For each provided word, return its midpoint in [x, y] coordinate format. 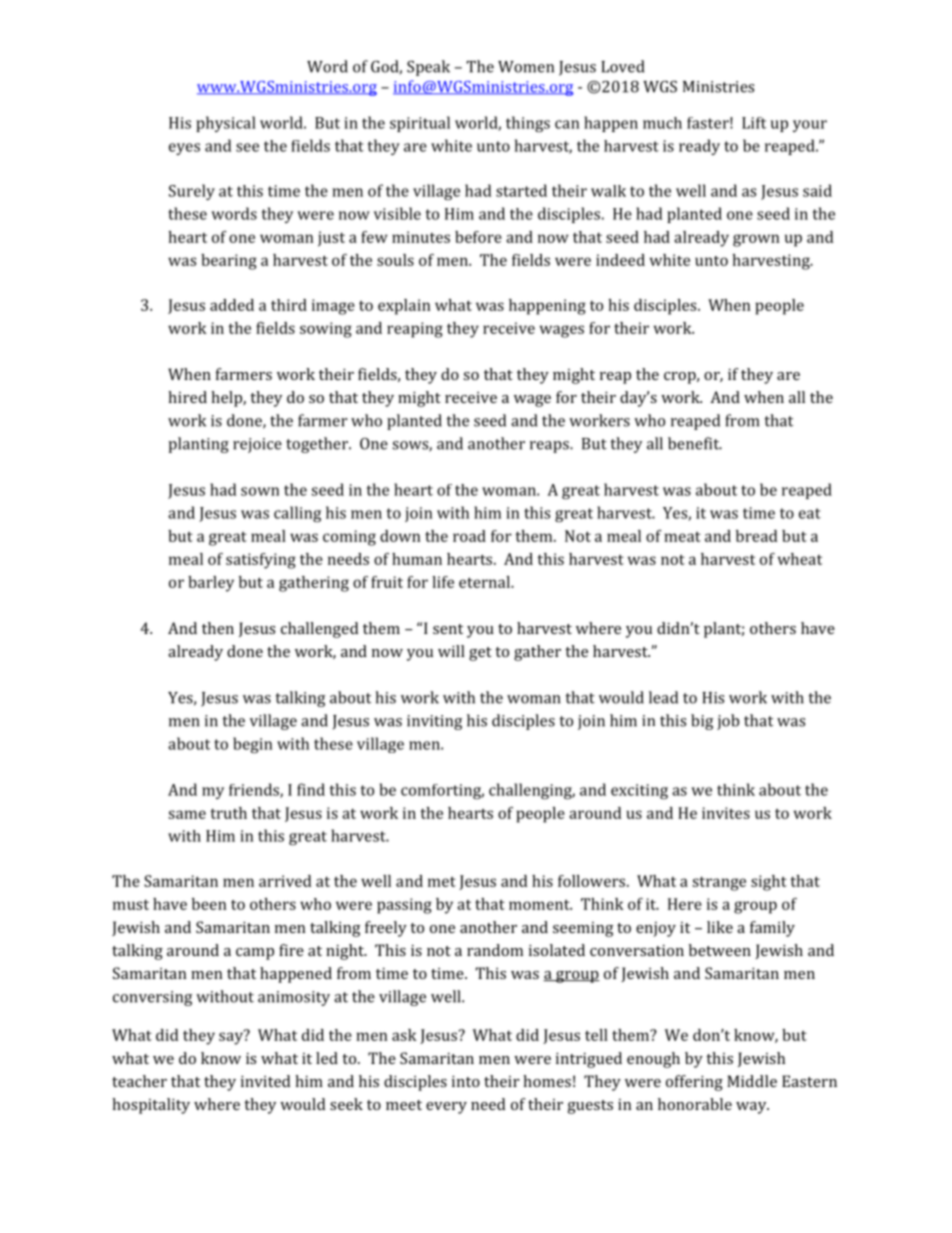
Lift [754, 123]
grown [756, 240]
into [466, 1081]
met [442, 882]
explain [404, 307]
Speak [428, 68]
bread [756, 536]
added [232, 305]
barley [211, 584]
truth [228, 813]
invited [265, 1081]
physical [226, 124]
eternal [485, 582]
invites [726, 813]
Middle [752, 1081]
